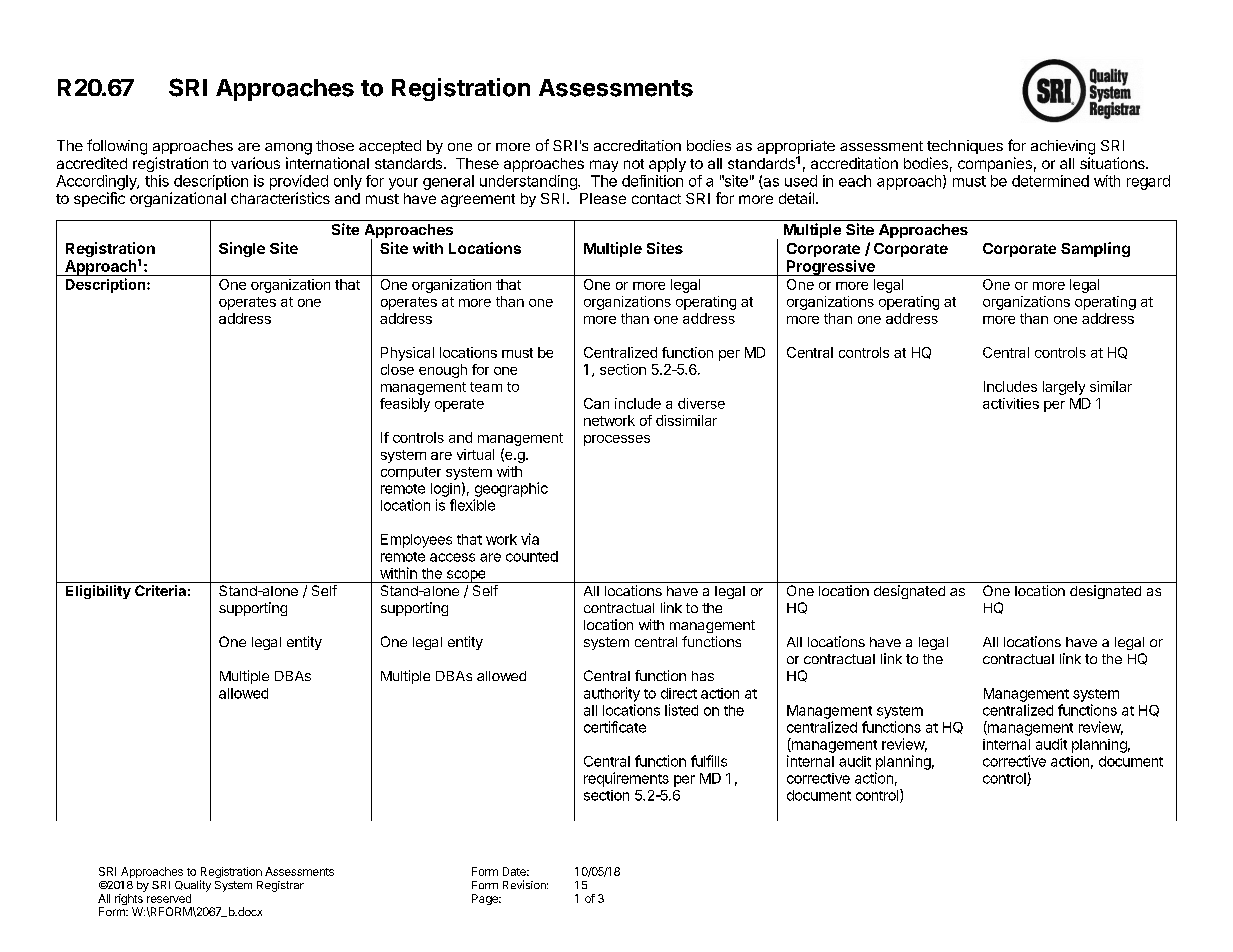 This screenshot has width=1233, height=952. What do you see at coordinates (596, 403) in the screenshot?
I see `Can` at bounding box center [596, 403].
